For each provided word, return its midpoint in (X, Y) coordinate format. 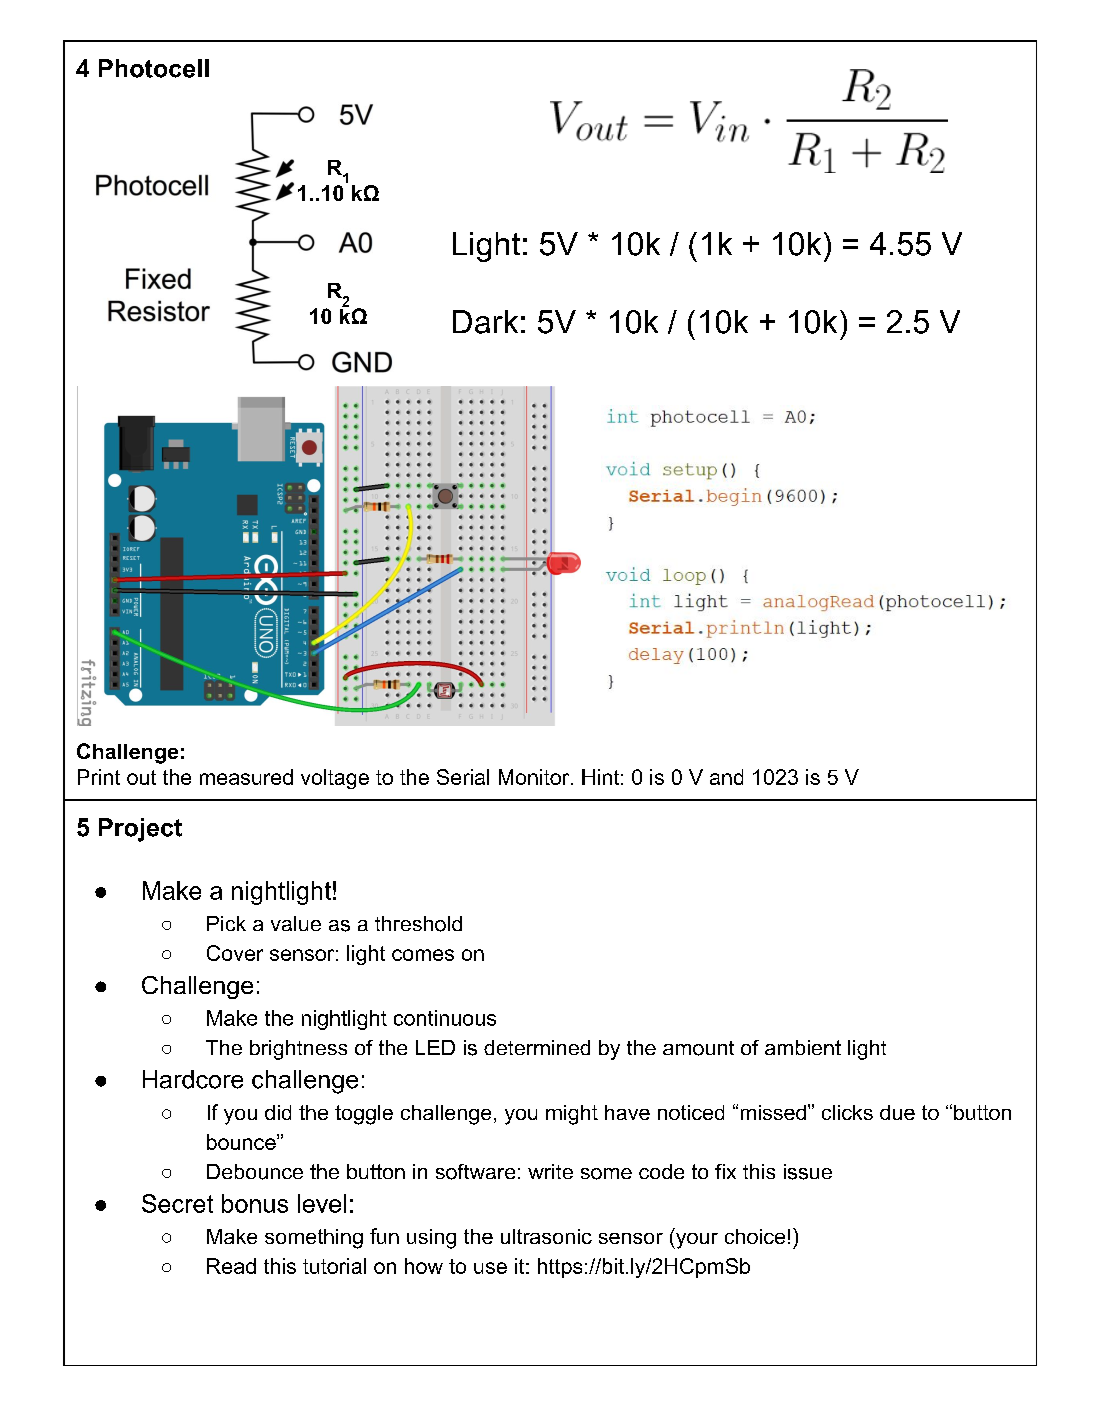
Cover (235, 953)
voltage (335, 779)
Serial (463, 777)
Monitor (535, 777)
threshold (418, 924)
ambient (803, 1047)
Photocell (154, 68)
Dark (485, 322)
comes (423, 955)
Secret (177, 1203)
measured (246, 777)
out (141, 777)
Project (140, 830)
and (726, 777)
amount (698, 1048)
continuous (445, 1018)
